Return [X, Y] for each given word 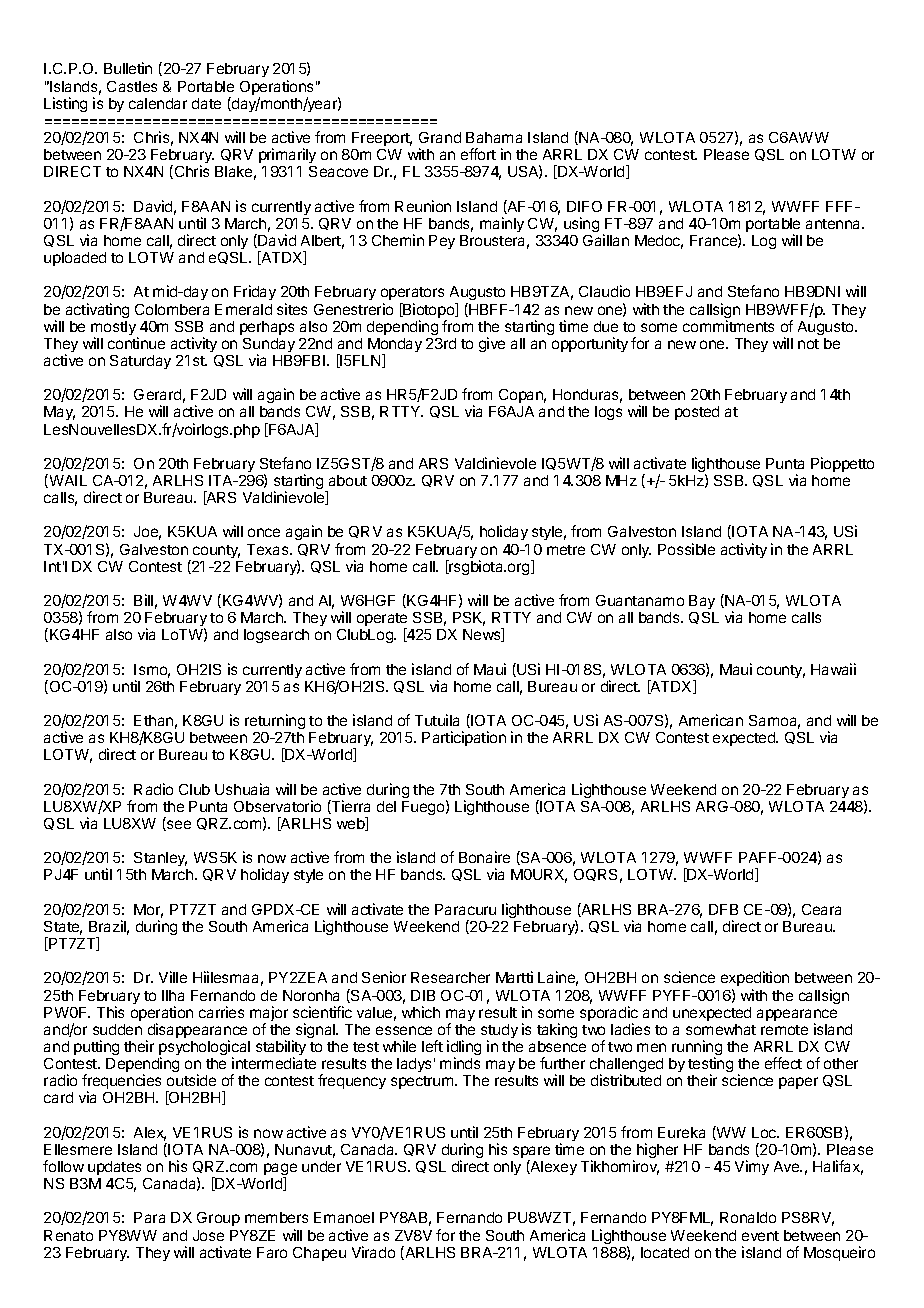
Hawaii [833, 669]
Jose [208, 1235]
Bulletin [128, 68]
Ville [173, 977]
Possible [686, 549]
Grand [440, 137]
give [492, 344]
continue [136, 343]
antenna [835, 224]
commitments [728, 326]
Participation [464, 738]
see [178, 825]
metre [566, 550]
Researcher [450, 977]
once [264, 532]
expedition [755, 980]
